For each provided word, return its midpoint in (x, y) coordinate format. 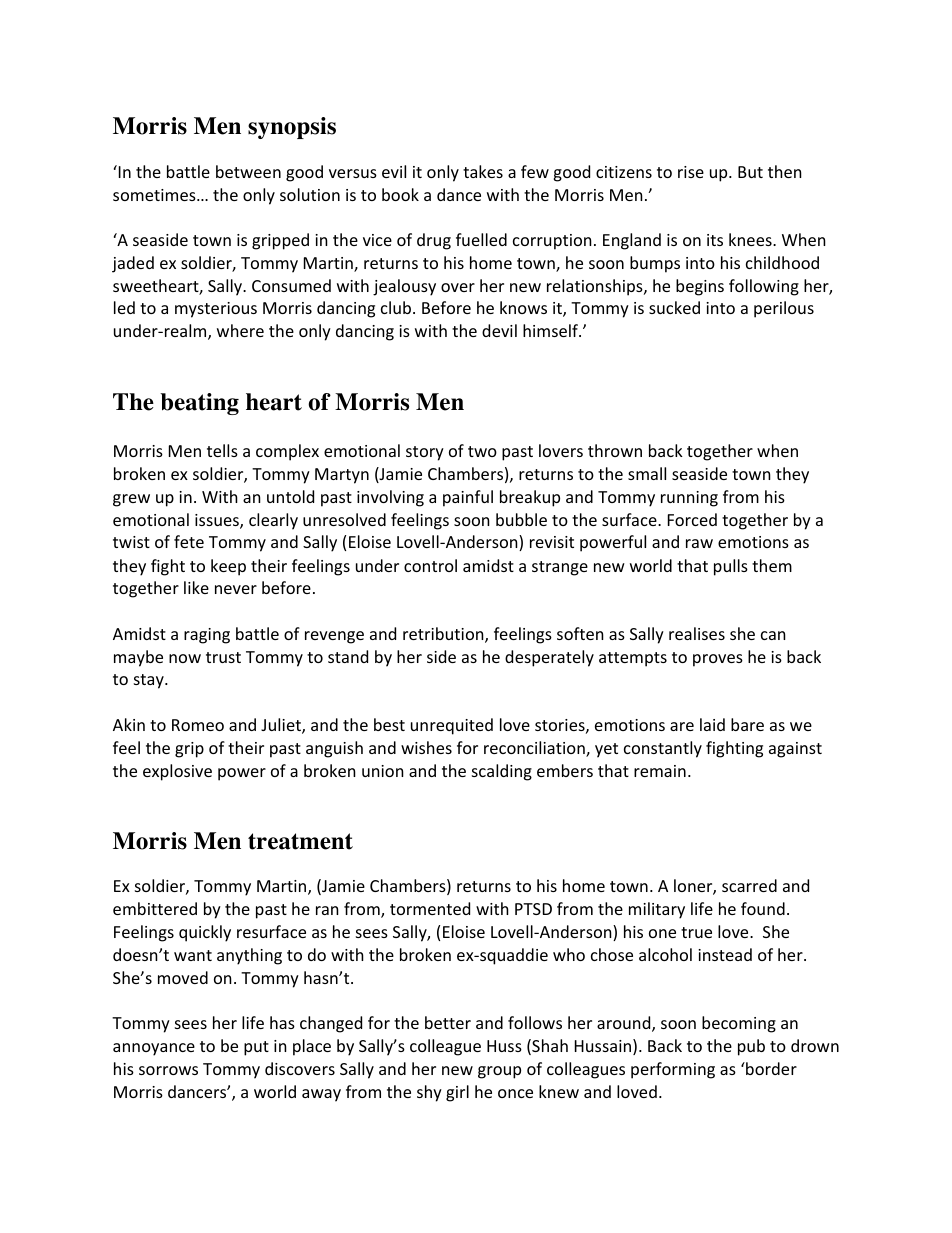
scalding (502, 772)
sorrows (168, 1070)
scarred (749, 885)
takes (483, 171)
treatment (300, 841)
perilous (784, 309)
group (499, 1072)
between (248, 171)
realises (697, 633)
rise (691, 172)
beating (199, 404)
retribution (444, 635)
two (482, 451)
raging (207, 636)
